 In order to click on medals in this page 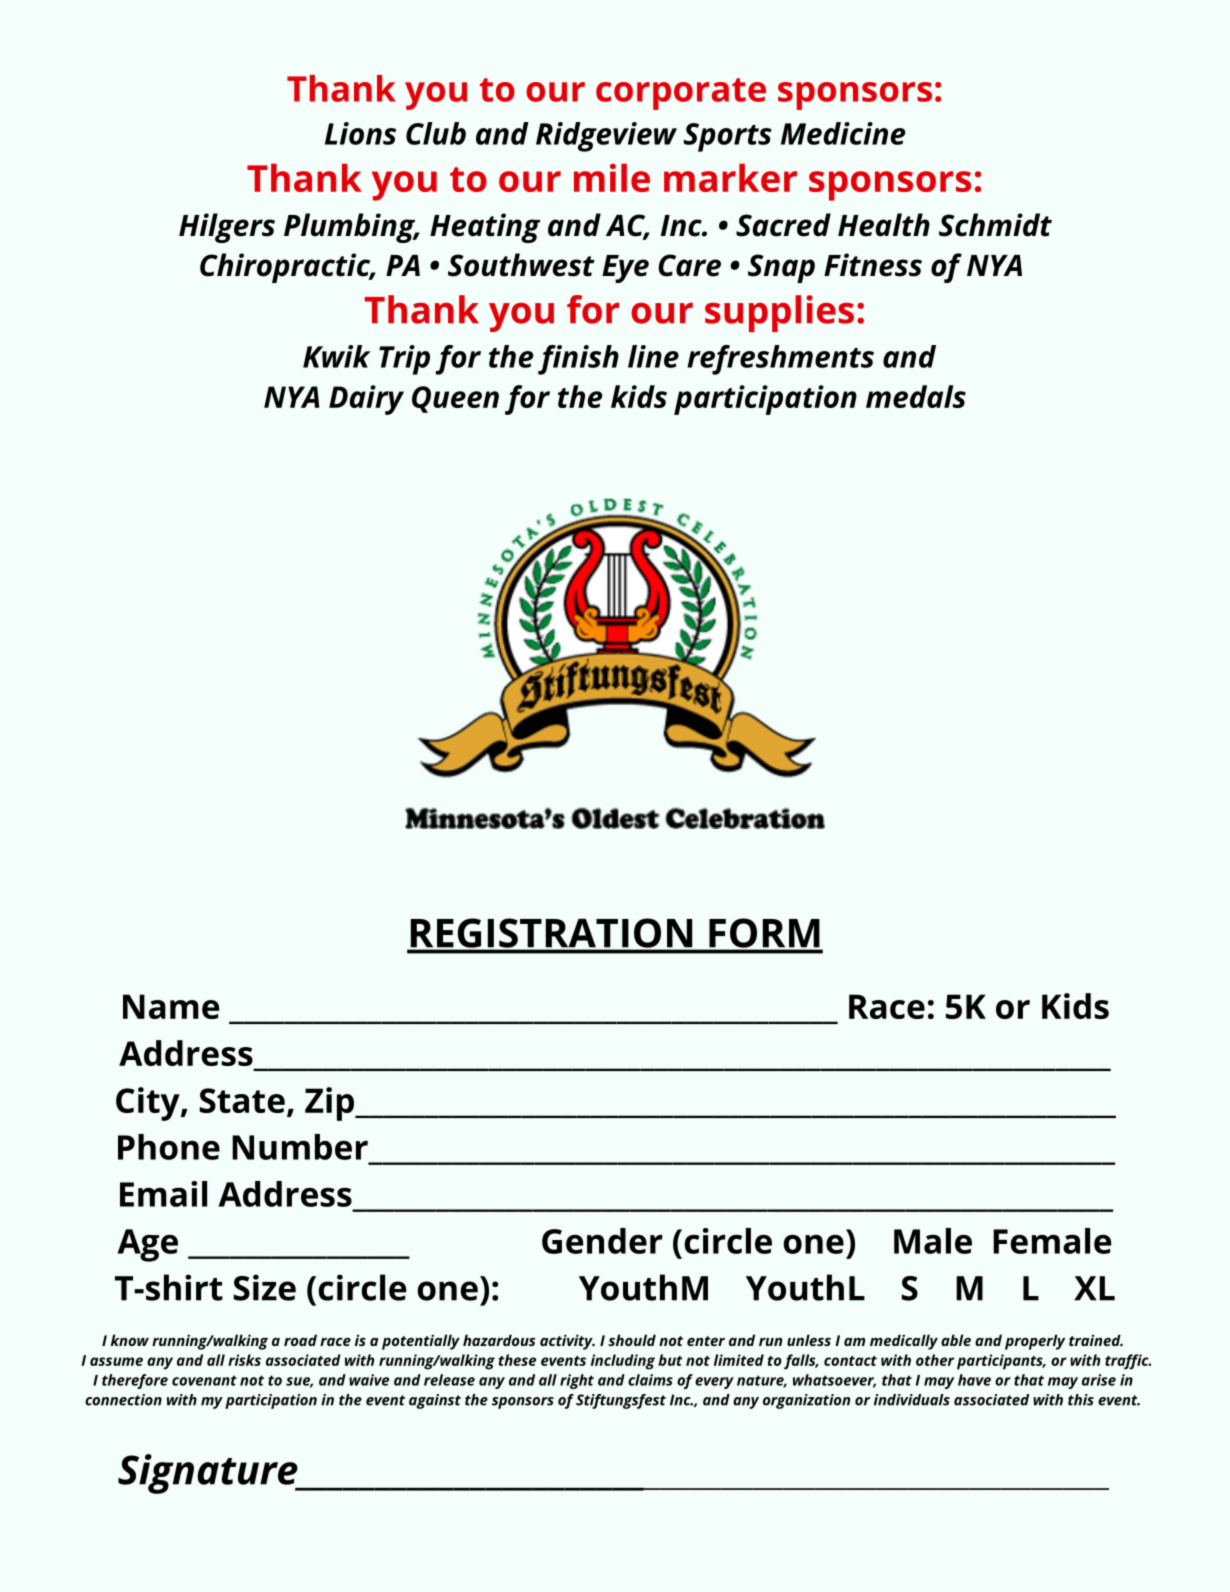, I will do `click(916, 396)`.
